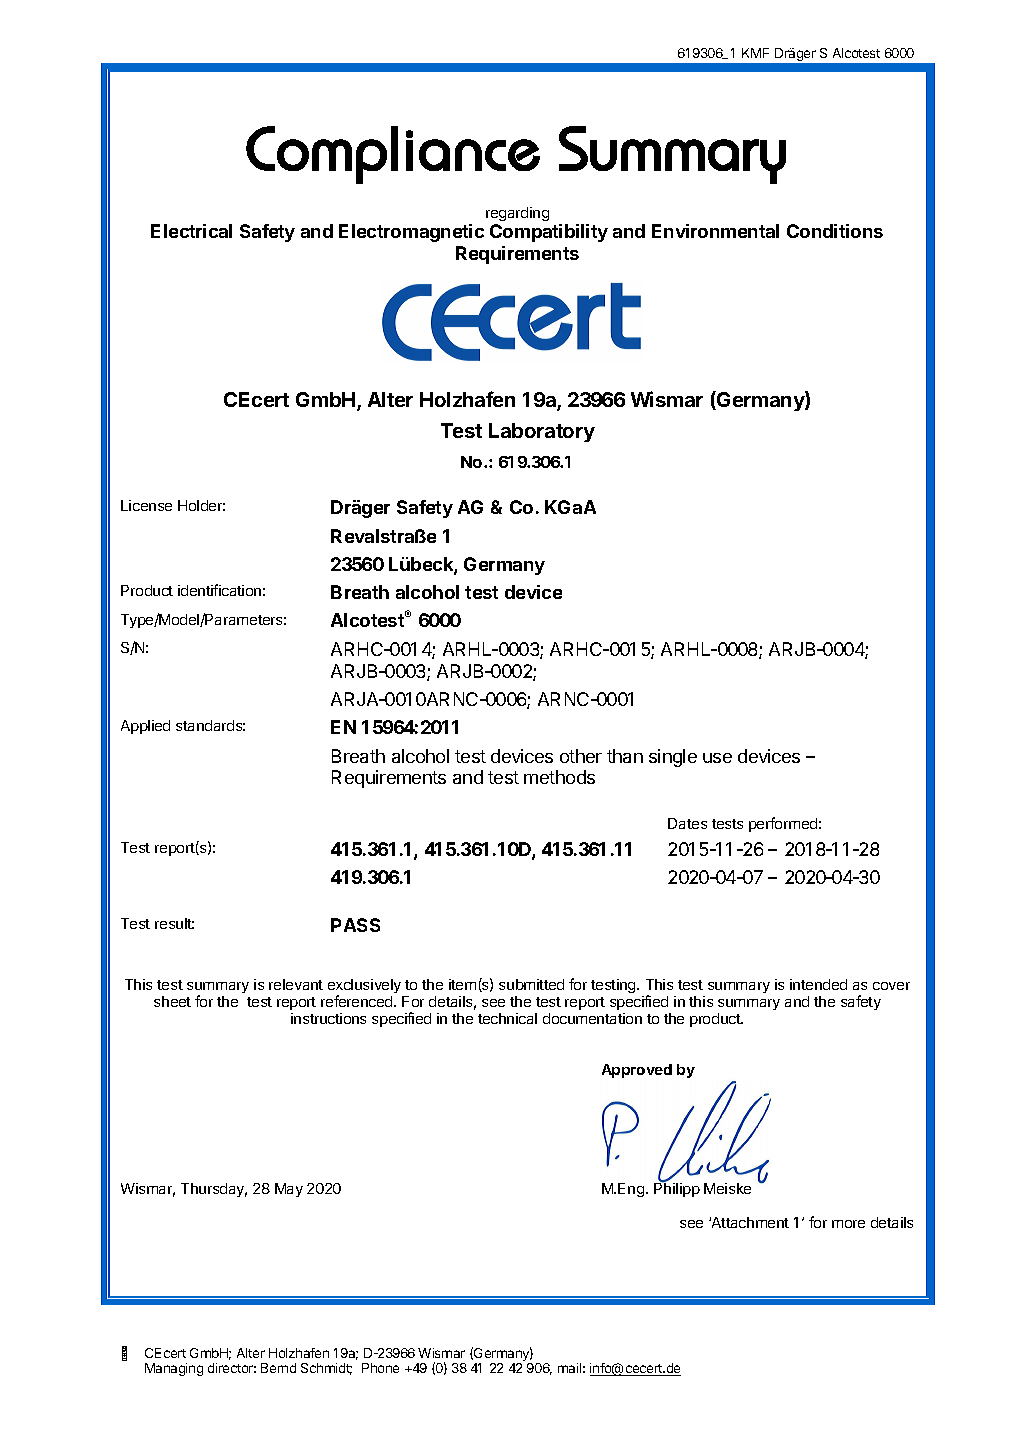  What do you see at coordinates (380, 1368) in the page?
I see `Phone` at bounding box center [380, 1368].
